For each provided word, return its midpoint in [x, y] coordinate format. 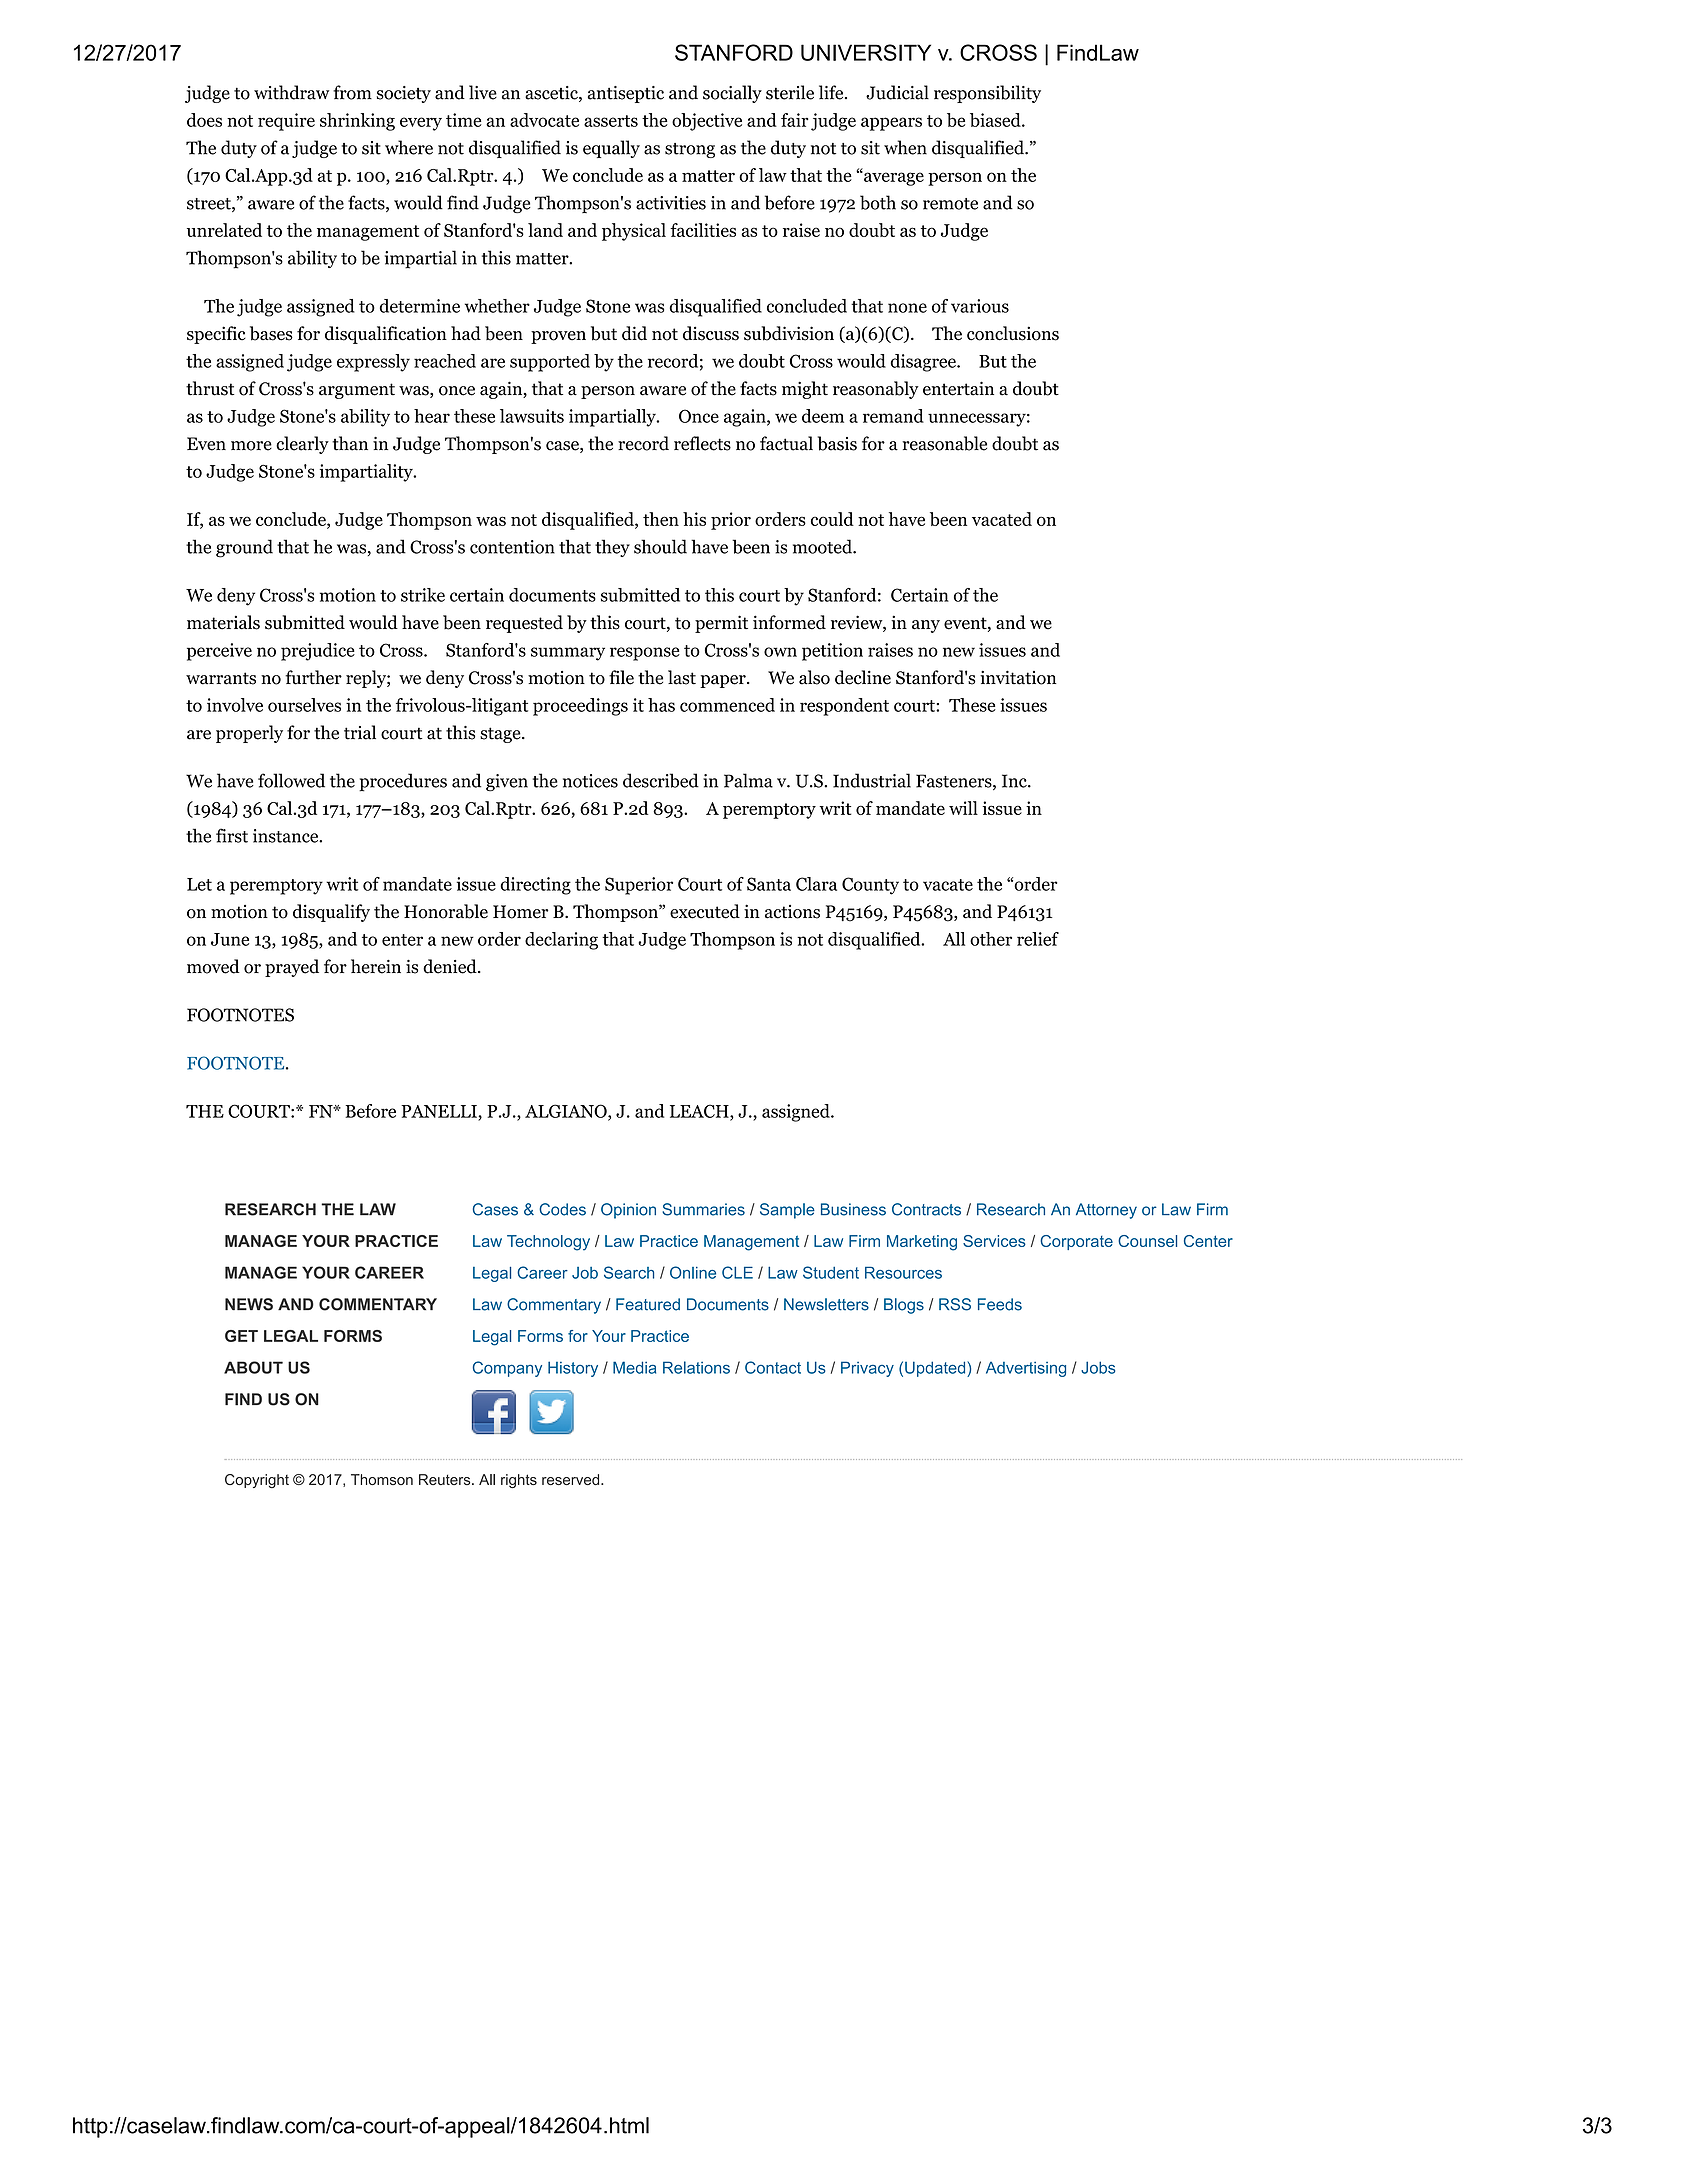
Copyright [257, 1481]
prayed [292, 968]
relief [1038, 939]
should [660, 546]
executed [705, 911]
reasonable [944, 443]
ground [244, 548]
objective [707, 122]
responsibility [987, 94]
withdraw [291, 92]
